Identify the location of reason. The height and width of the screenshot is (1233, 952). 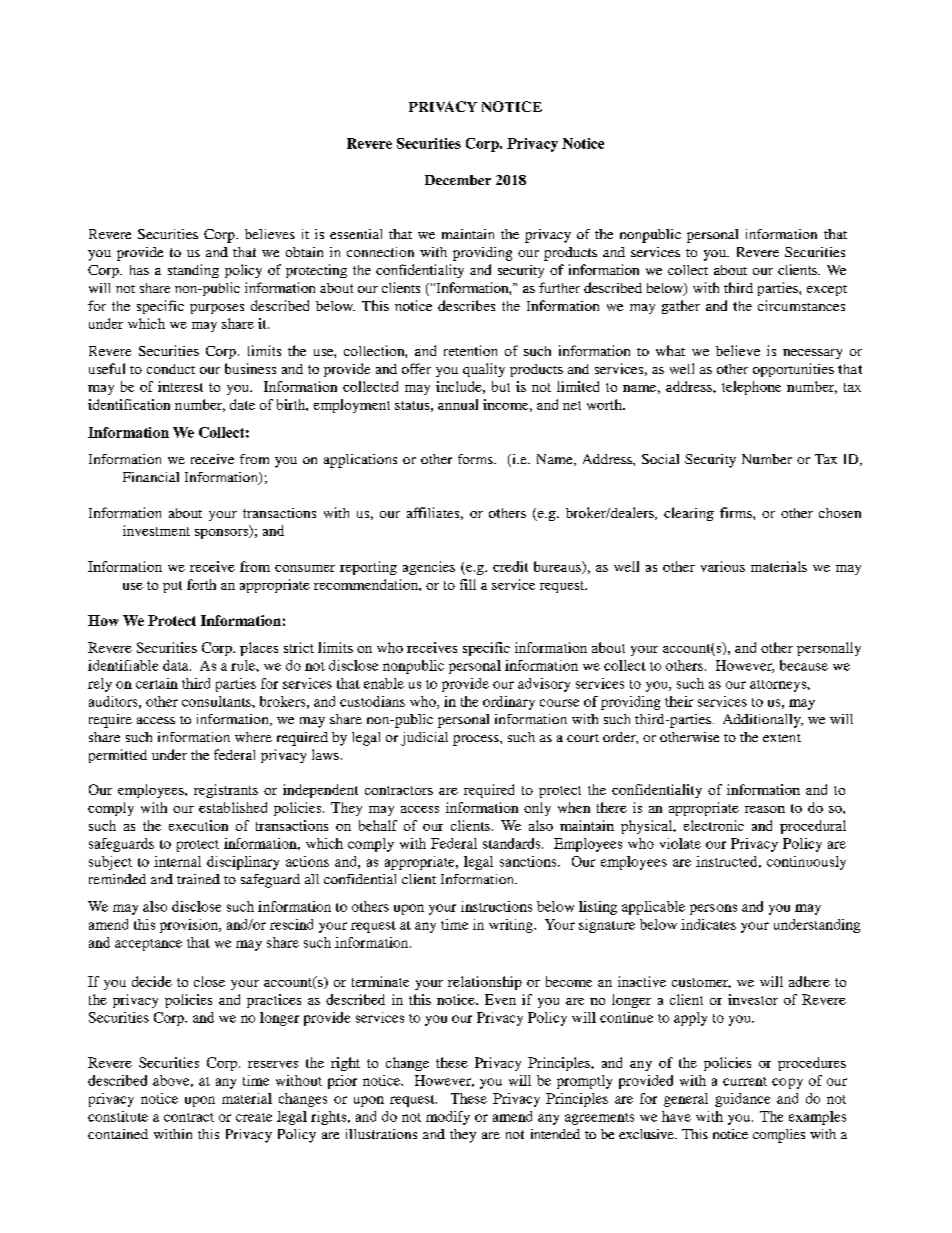
(765, 809).
